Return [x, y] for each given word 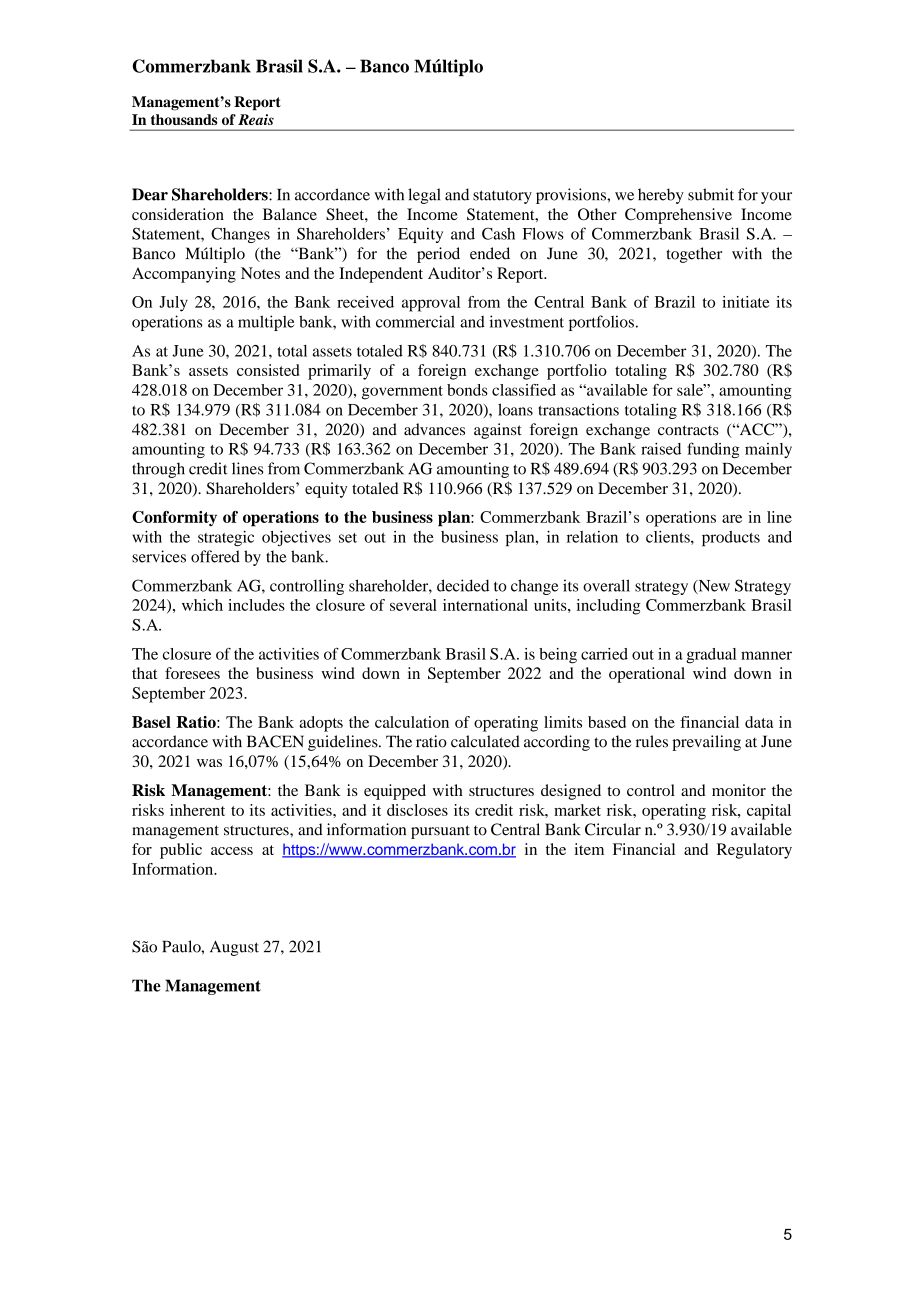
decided [463, 585]
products [731, 538]
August [234, 948]
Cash [498, 233]
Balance [290, 214]
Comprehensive [678, 216]
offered [215, 556]
